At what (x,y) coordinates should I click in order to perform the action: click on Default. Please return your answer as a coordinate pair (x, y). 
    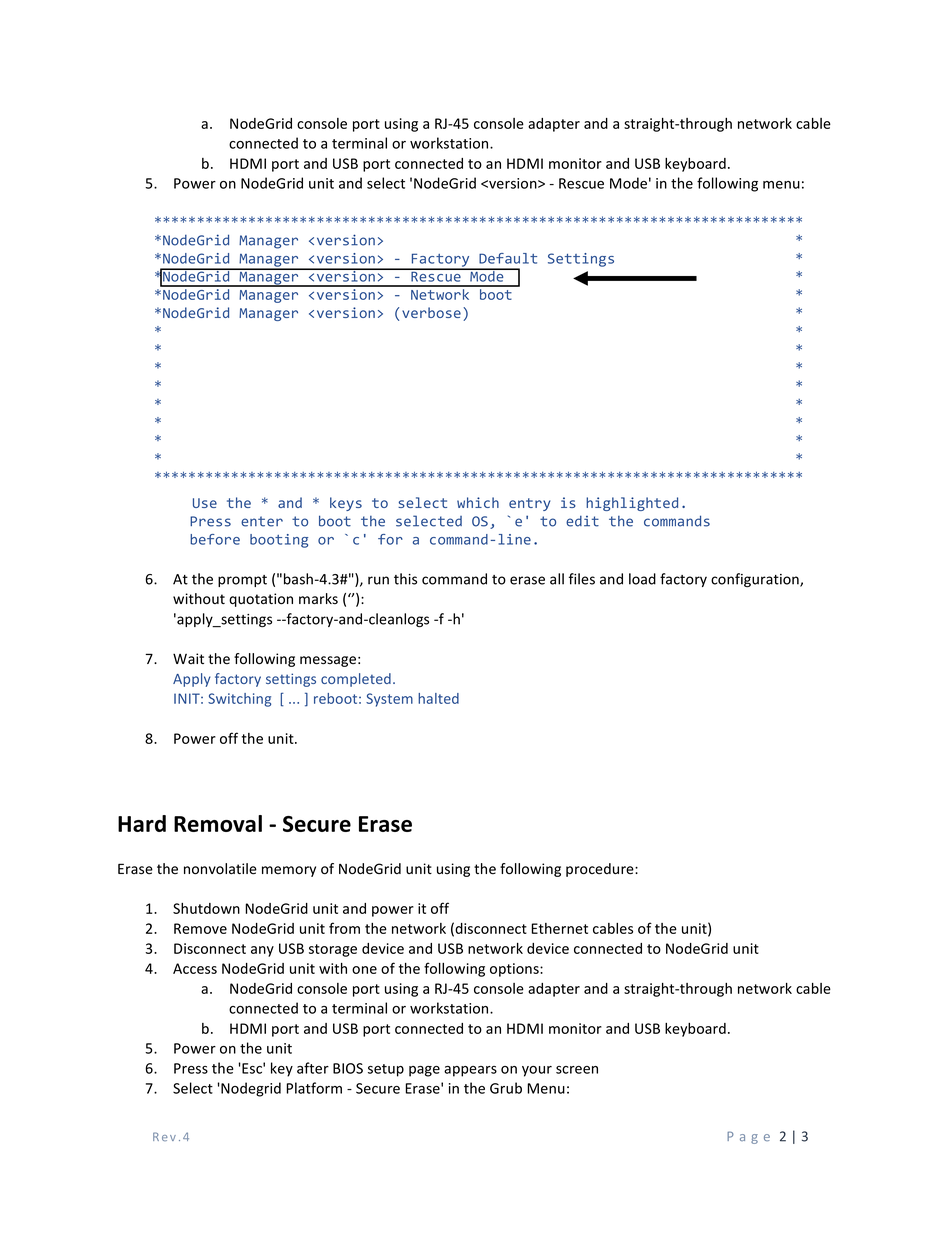
    Looking at the image, I should click on (508, 258).
